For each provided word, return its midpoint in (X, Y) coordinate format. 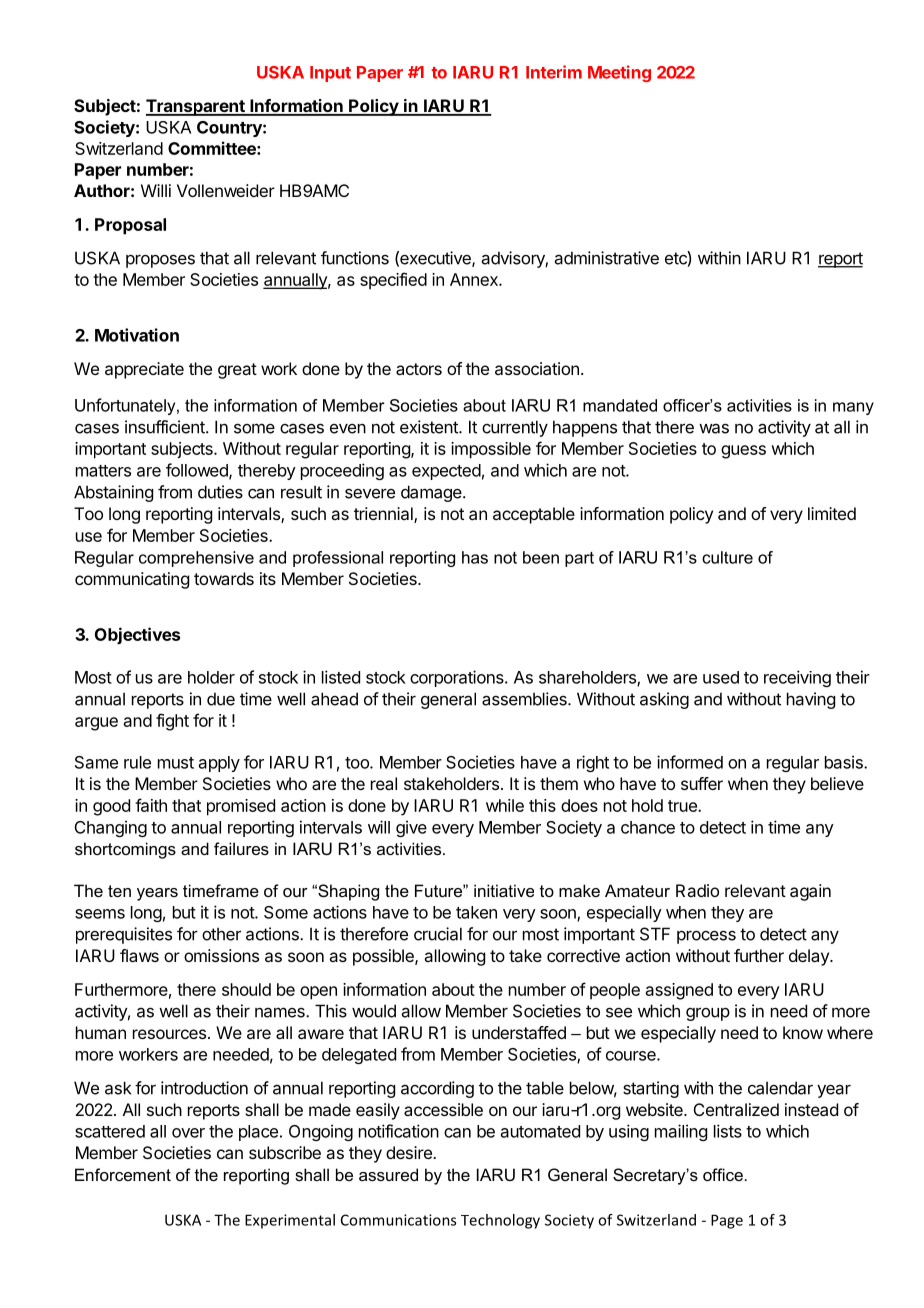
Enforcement (123, 1174)
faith (151, 805)
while (505, 805)
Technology (500, 1221)
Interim (554, 72)
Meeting (619, 73)
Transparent (196, 107)
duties (220, 492)
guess (743, 452)
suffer (702, 783)
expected (446, 472)
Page (727, 1221)
